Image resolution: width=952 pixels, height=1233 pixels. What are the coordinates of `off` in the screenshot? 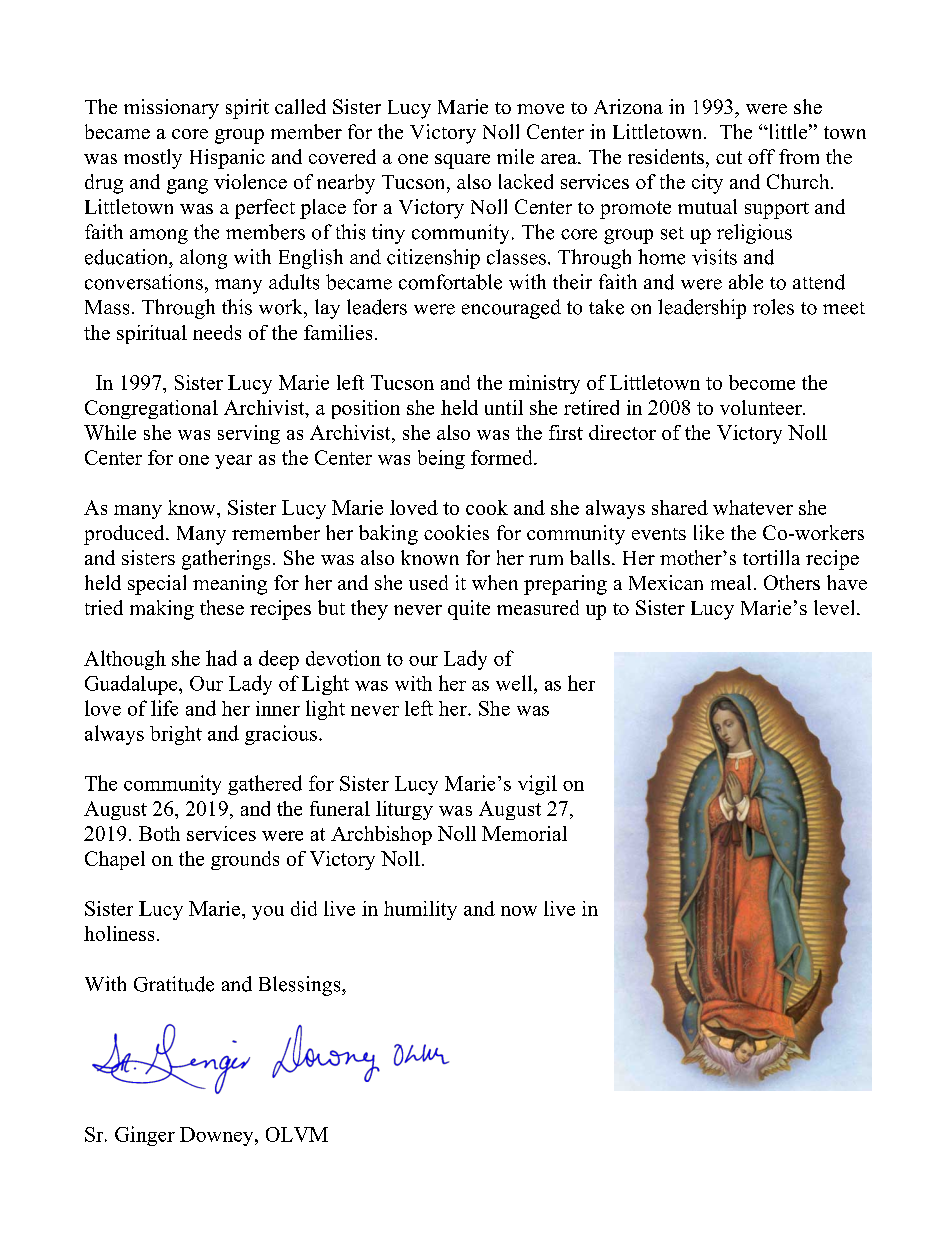 It's located at (761, 156).
